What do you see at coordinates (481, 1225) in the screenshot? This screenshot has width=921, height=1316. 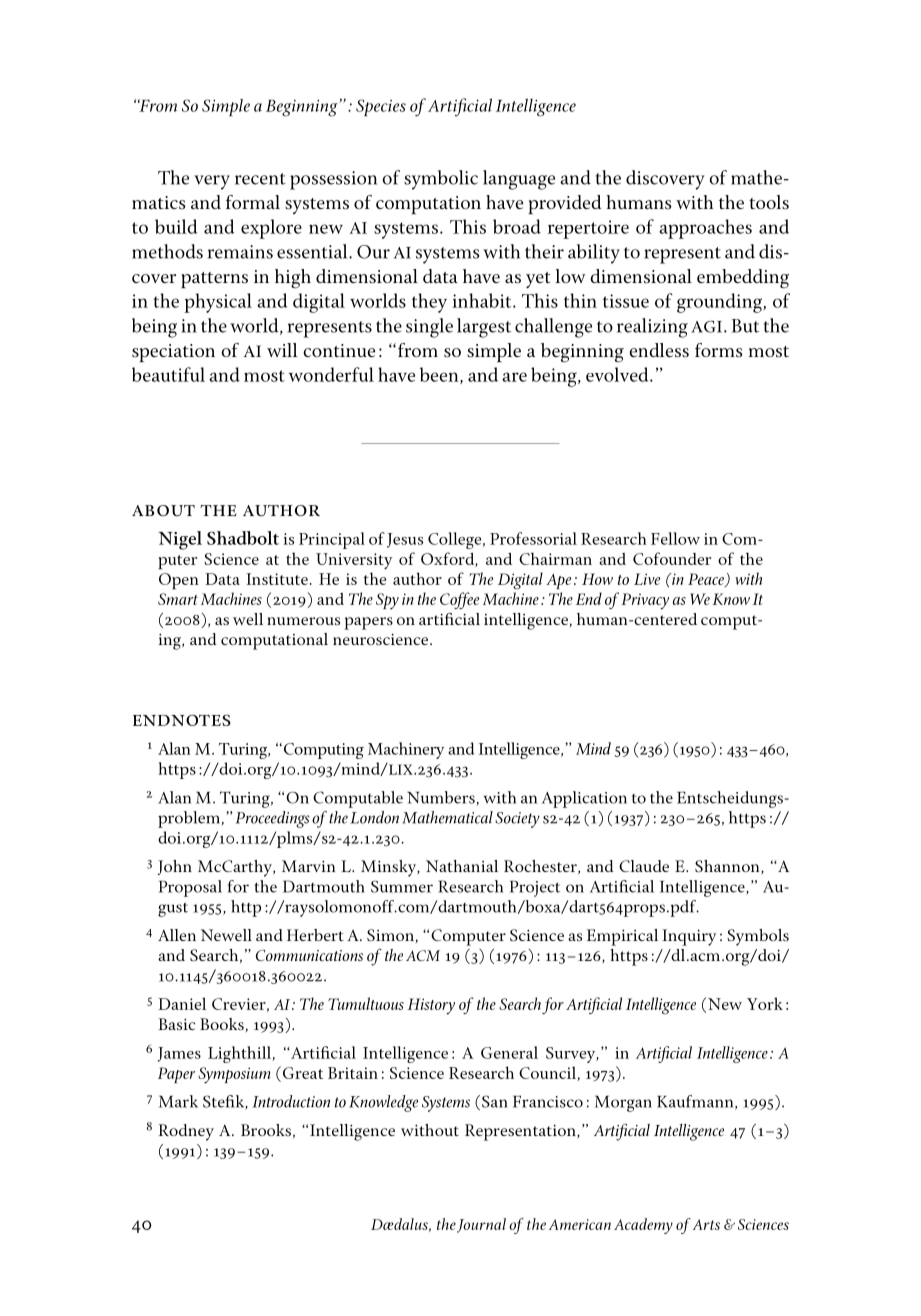 I see `Journal` at bounding box center [481, 1225].
